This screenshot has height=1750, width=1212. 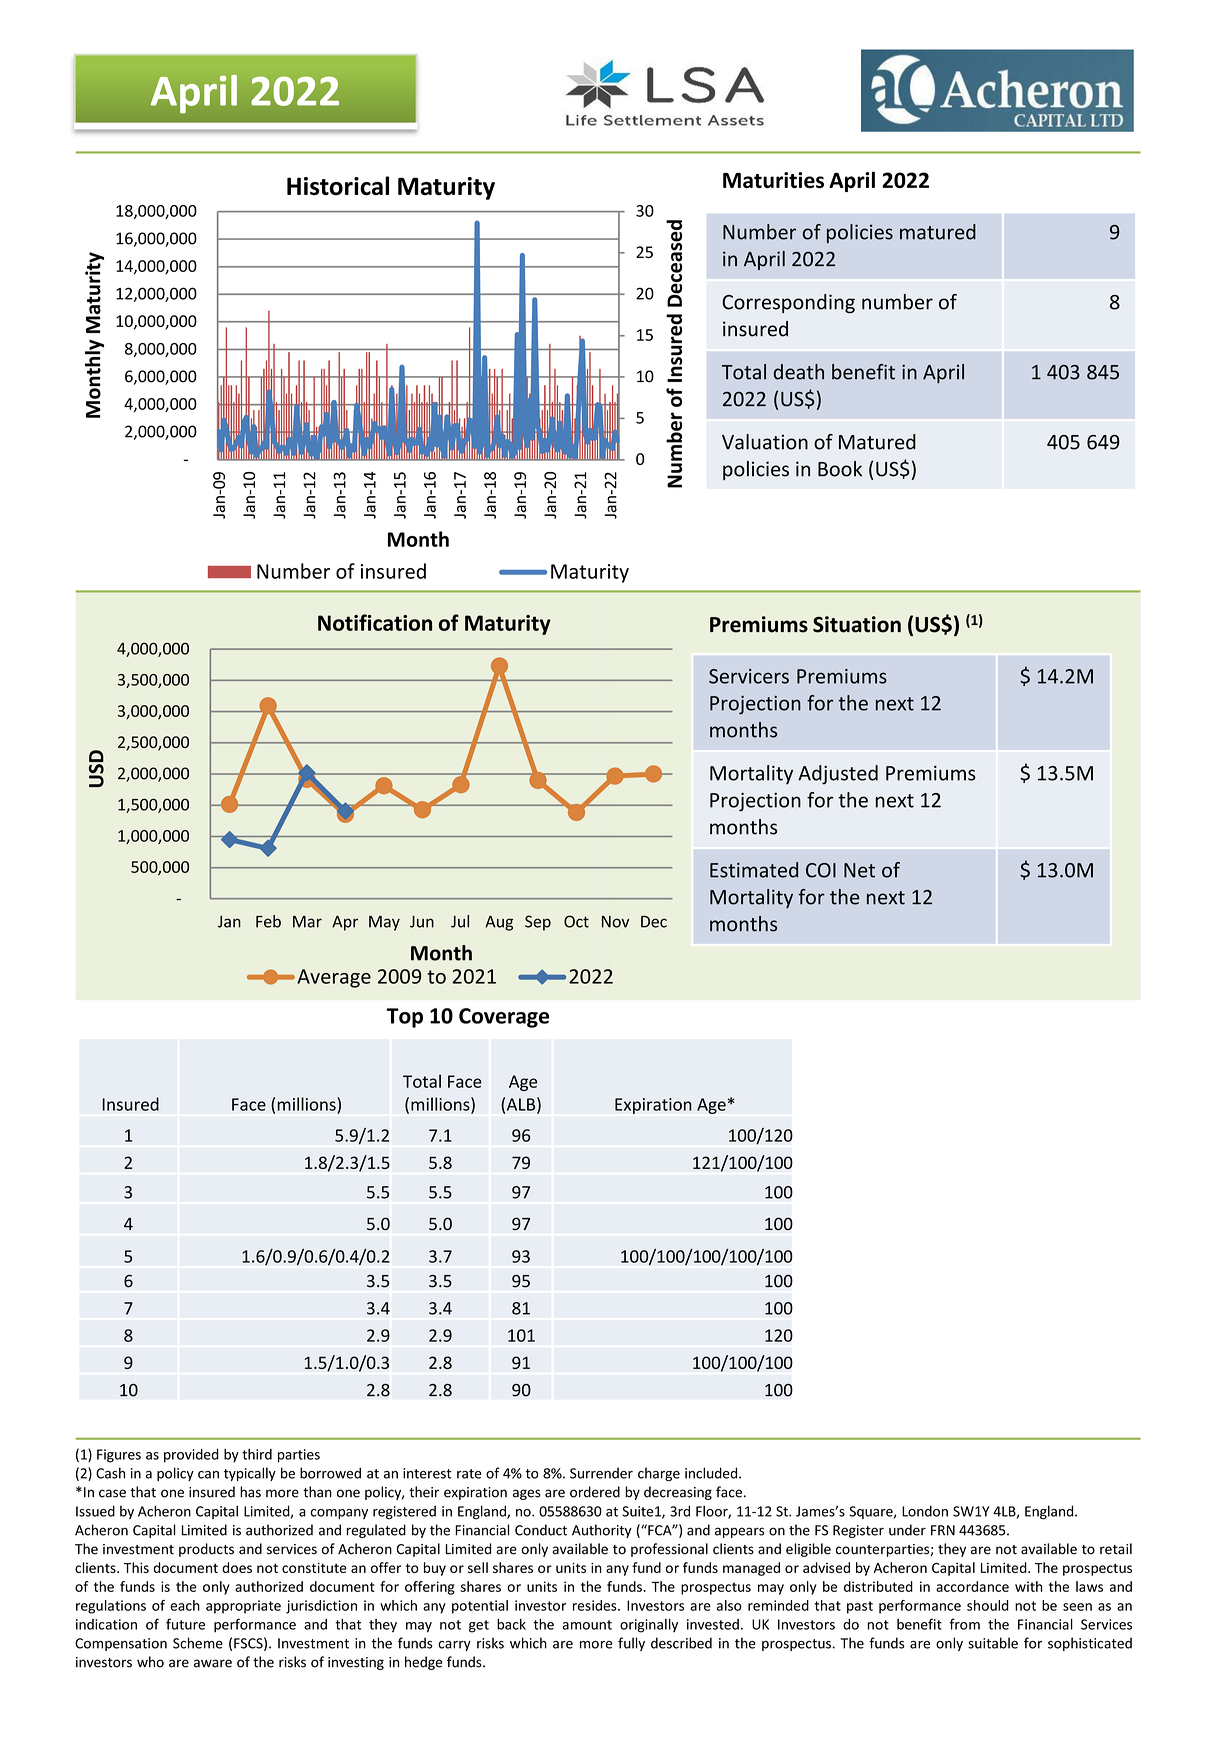 I want to click on death, so click(x=799, y=372).
